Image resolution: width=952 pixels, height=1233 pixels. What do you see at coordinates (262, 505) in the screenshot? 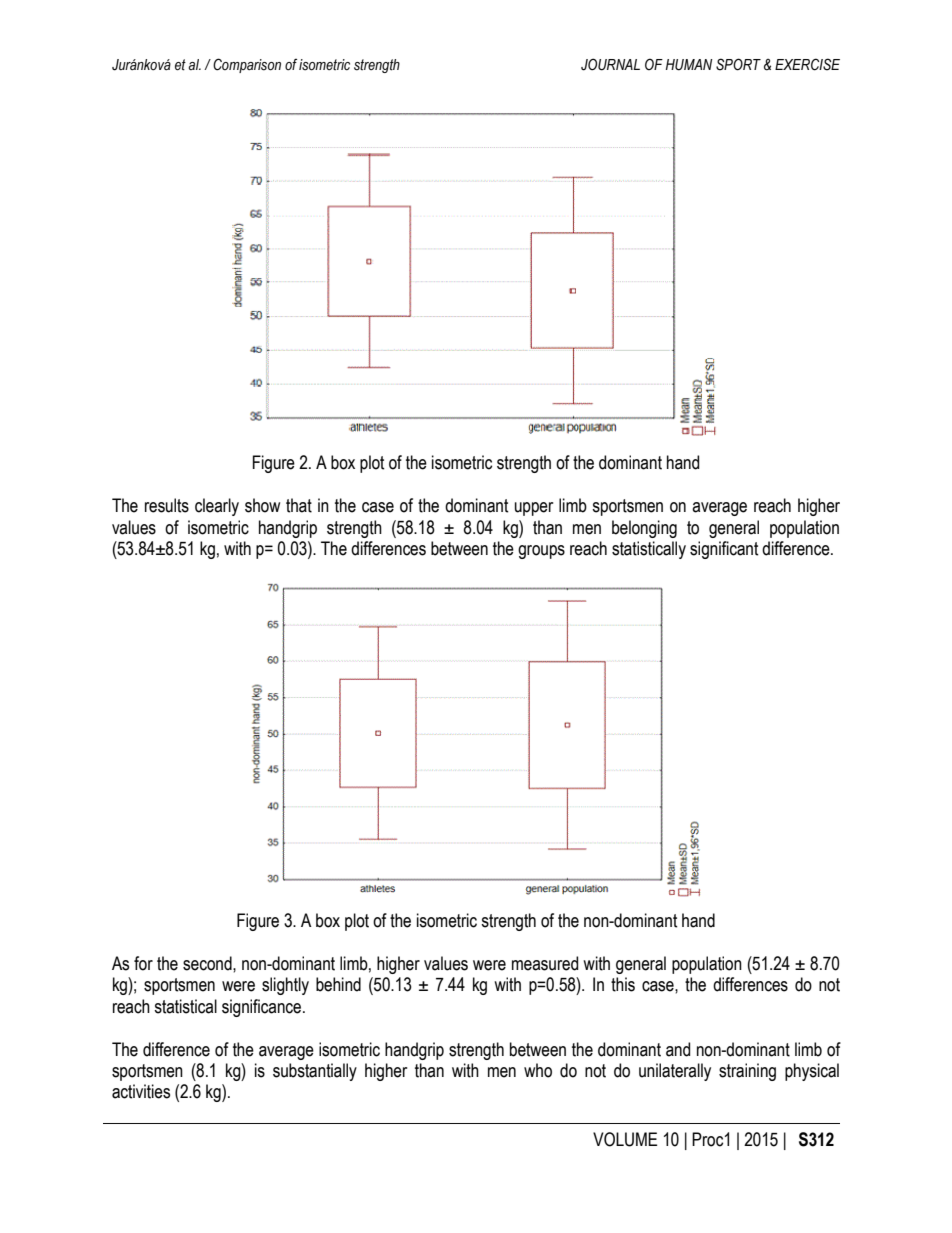
I see `show` at bounding box center [262, 505].
